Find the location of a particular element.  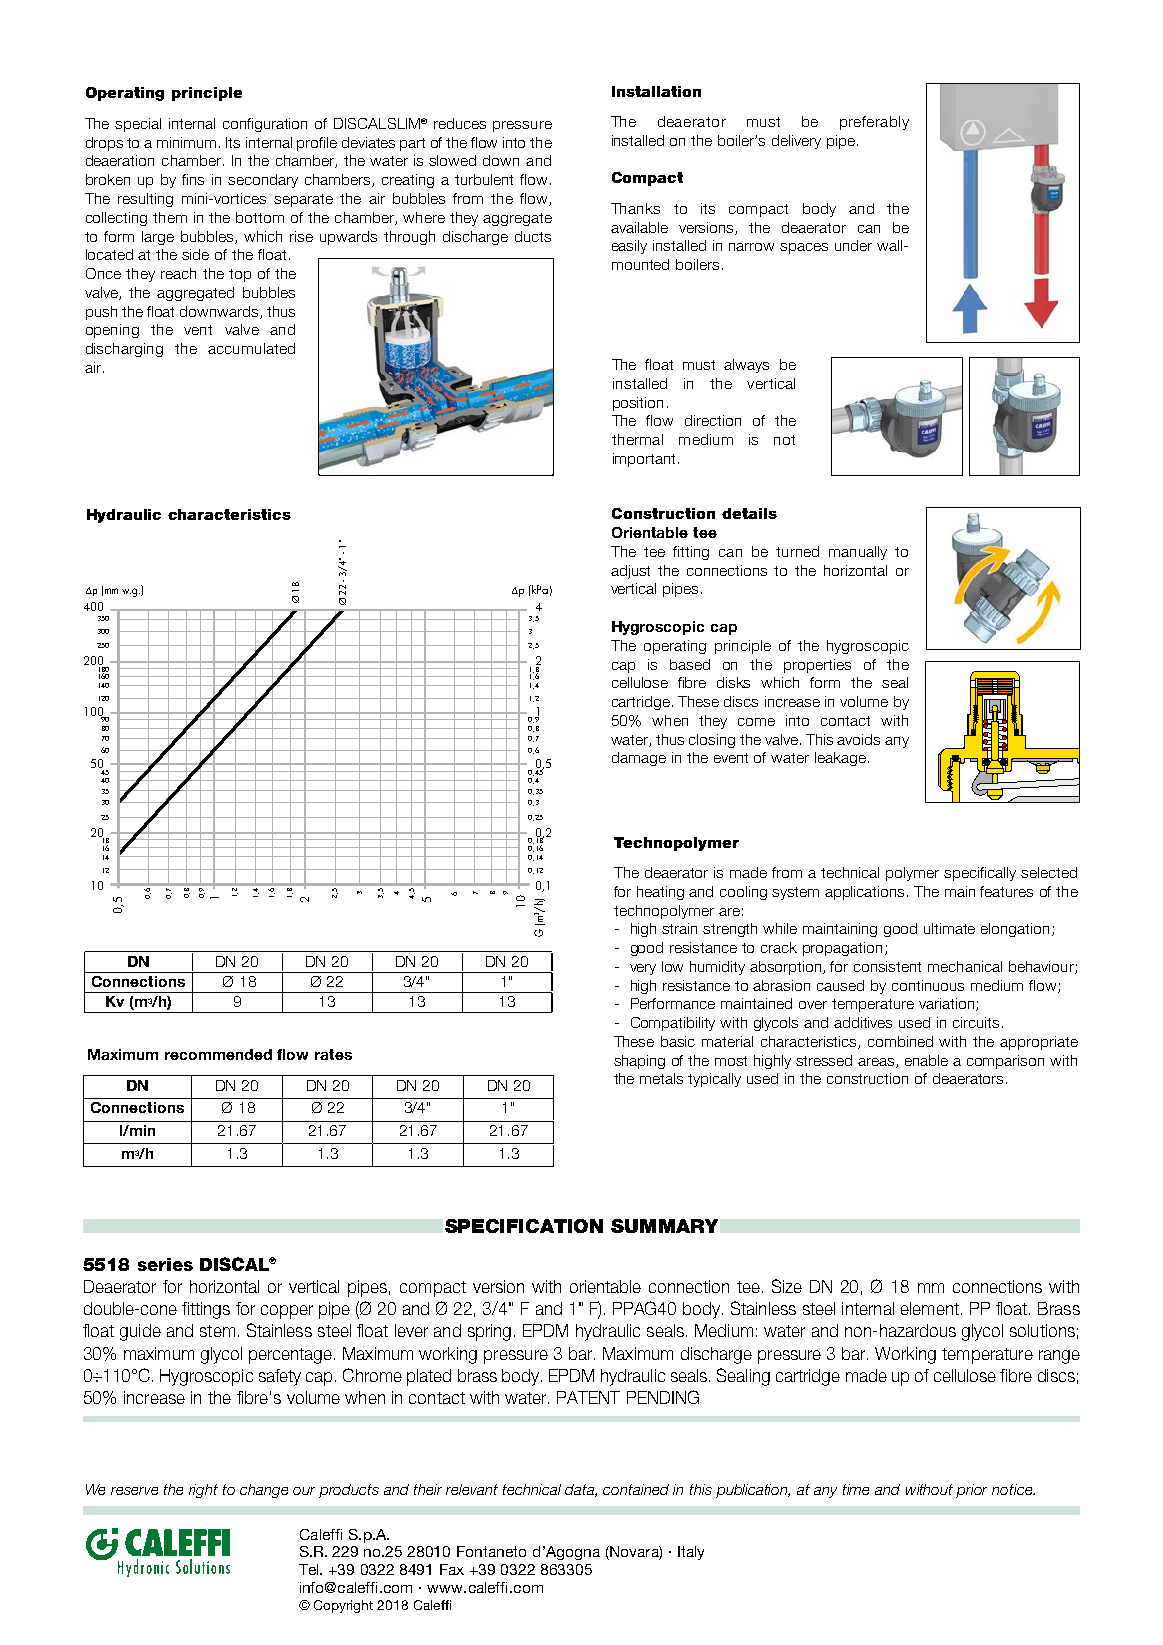

Installation is located at coordinates (656, 91).
